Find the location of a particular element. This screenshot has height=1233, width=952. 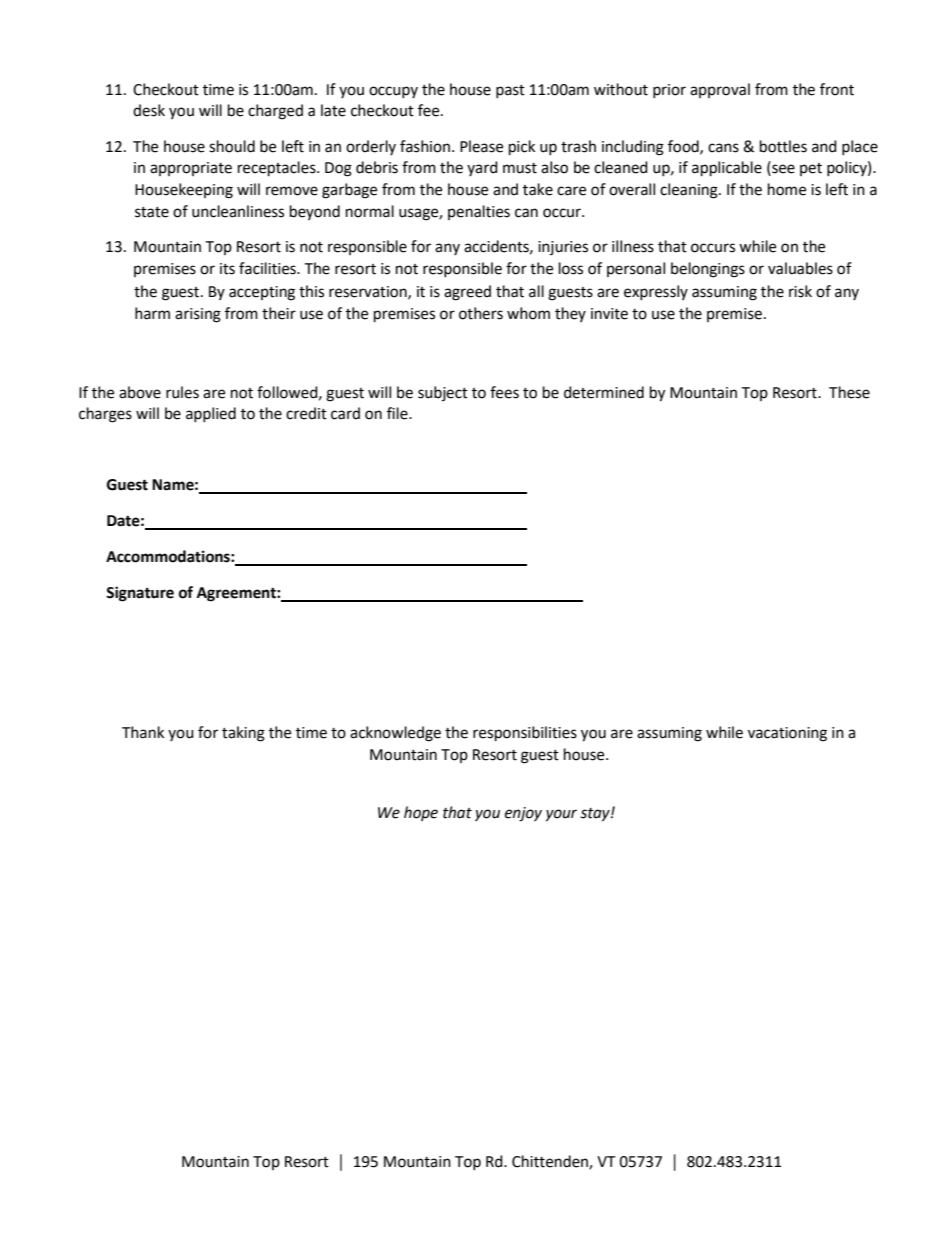

desk is located at coordinates (149, 110).
